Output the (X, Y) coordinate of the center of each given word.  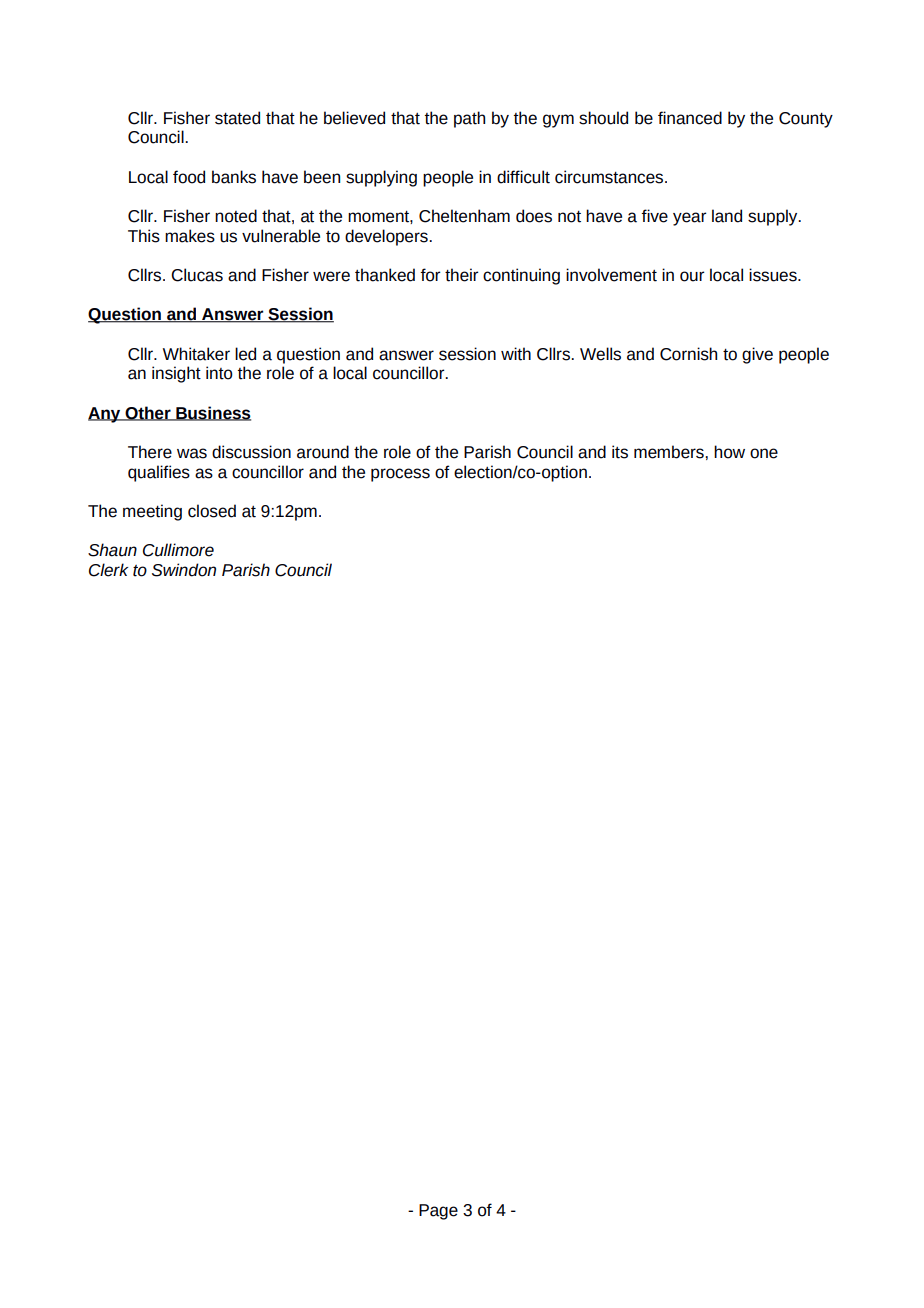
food (189, 177)
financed (690, 118)
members (670, 452)
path (469, 119)
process (400, 475)
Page (438, 1212)
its (620, 452)
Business (212, 413)
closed (212, 511)
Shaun (112, 550)
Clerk (108, 570)
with (516, 354)
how (729, 452)
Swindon (184, 570)
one (764, 453)
